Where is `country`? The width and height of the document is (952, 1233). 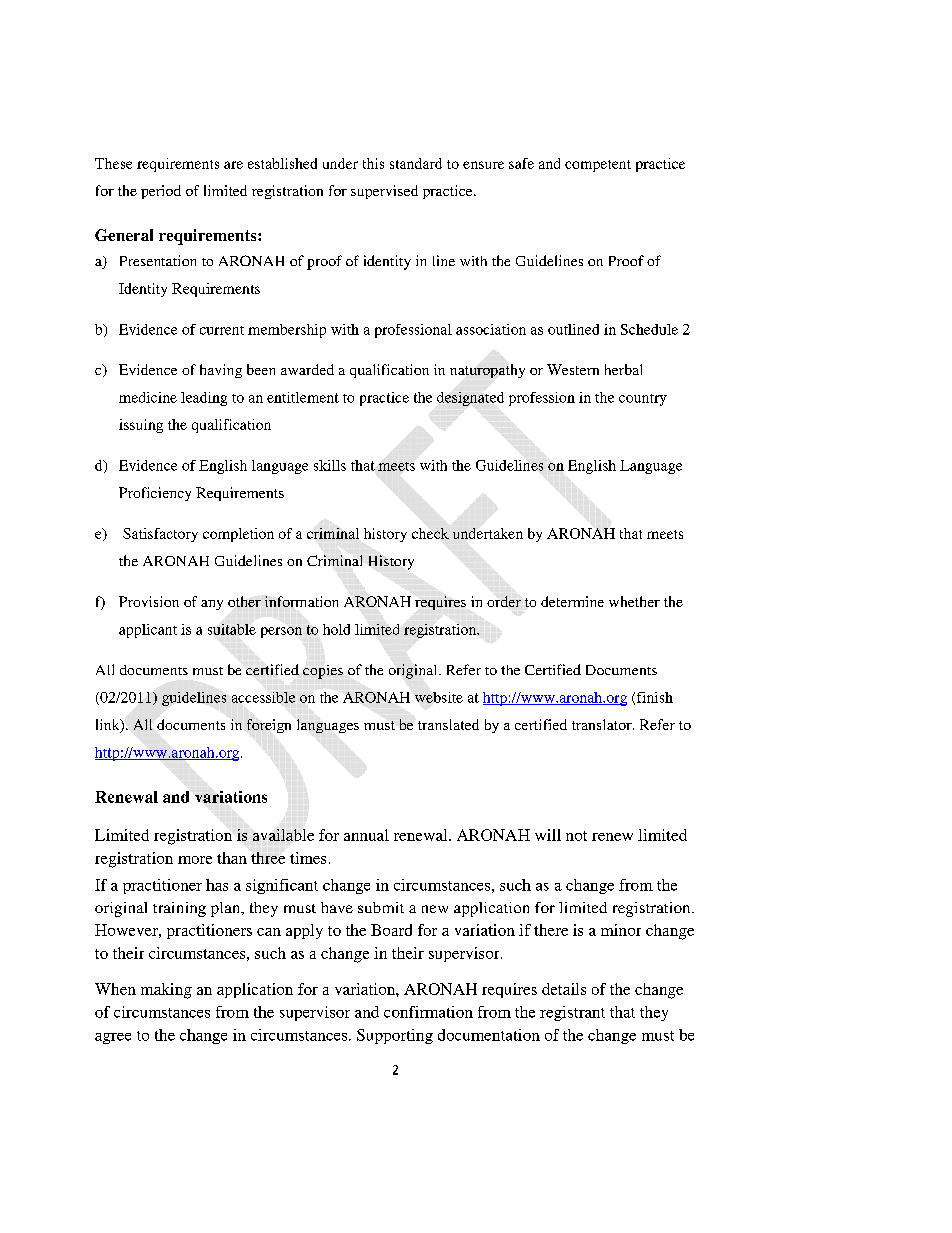
country is located at coordinates (643, 400).
